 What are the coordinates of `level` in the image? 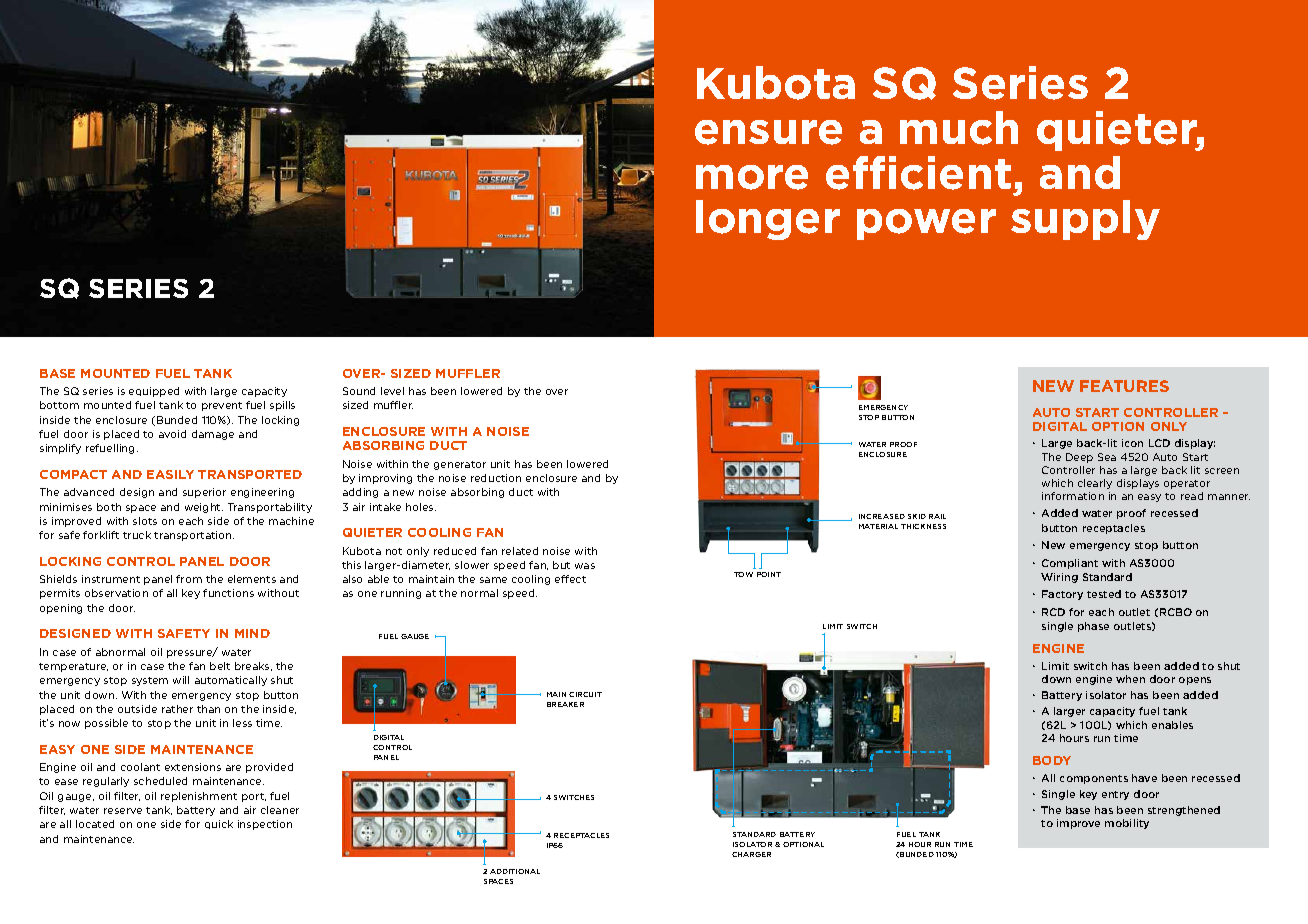 It's located at (392, 391).
